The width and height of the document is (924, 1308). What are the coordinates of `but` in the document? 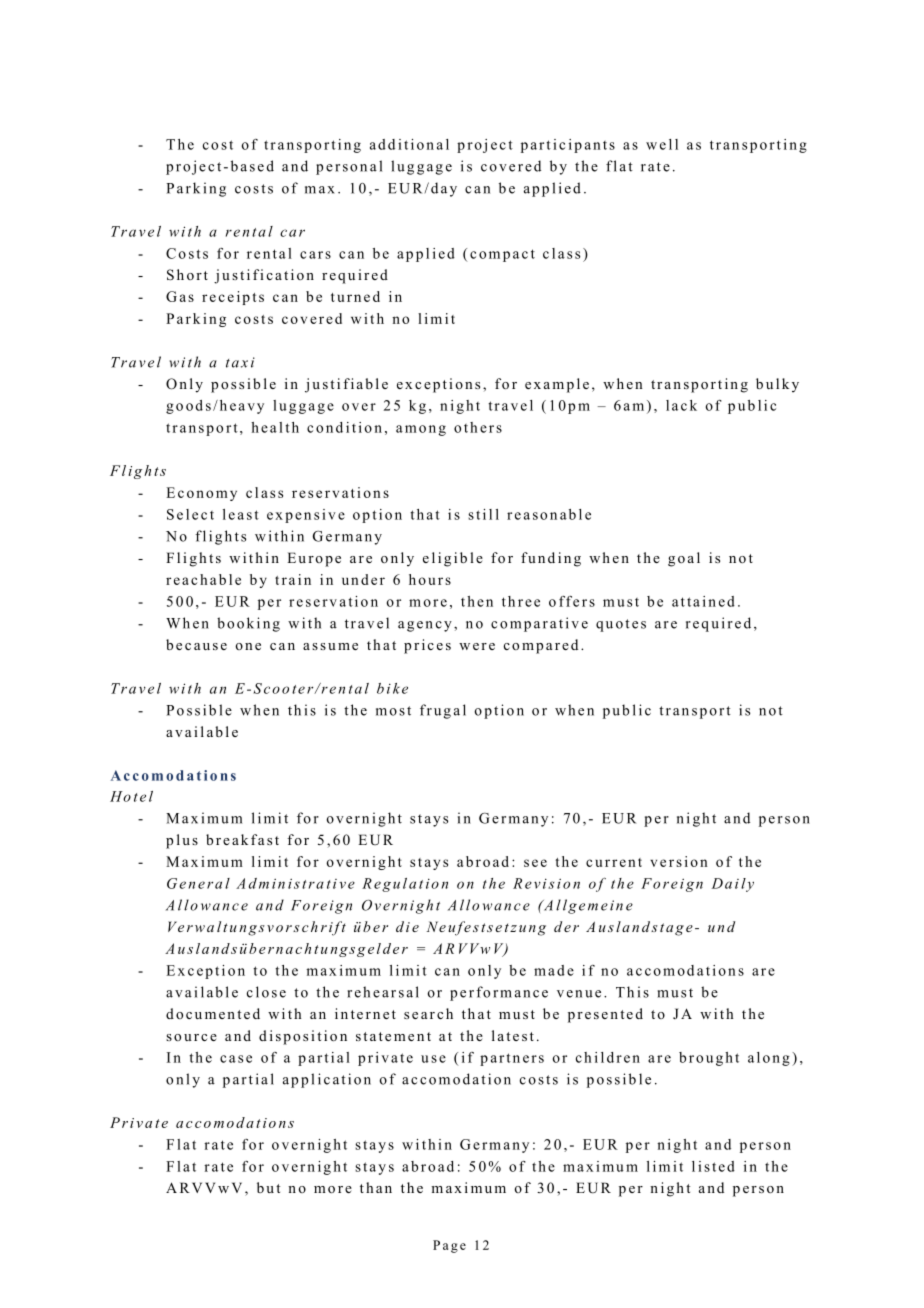 It's located at (268, 1187).
